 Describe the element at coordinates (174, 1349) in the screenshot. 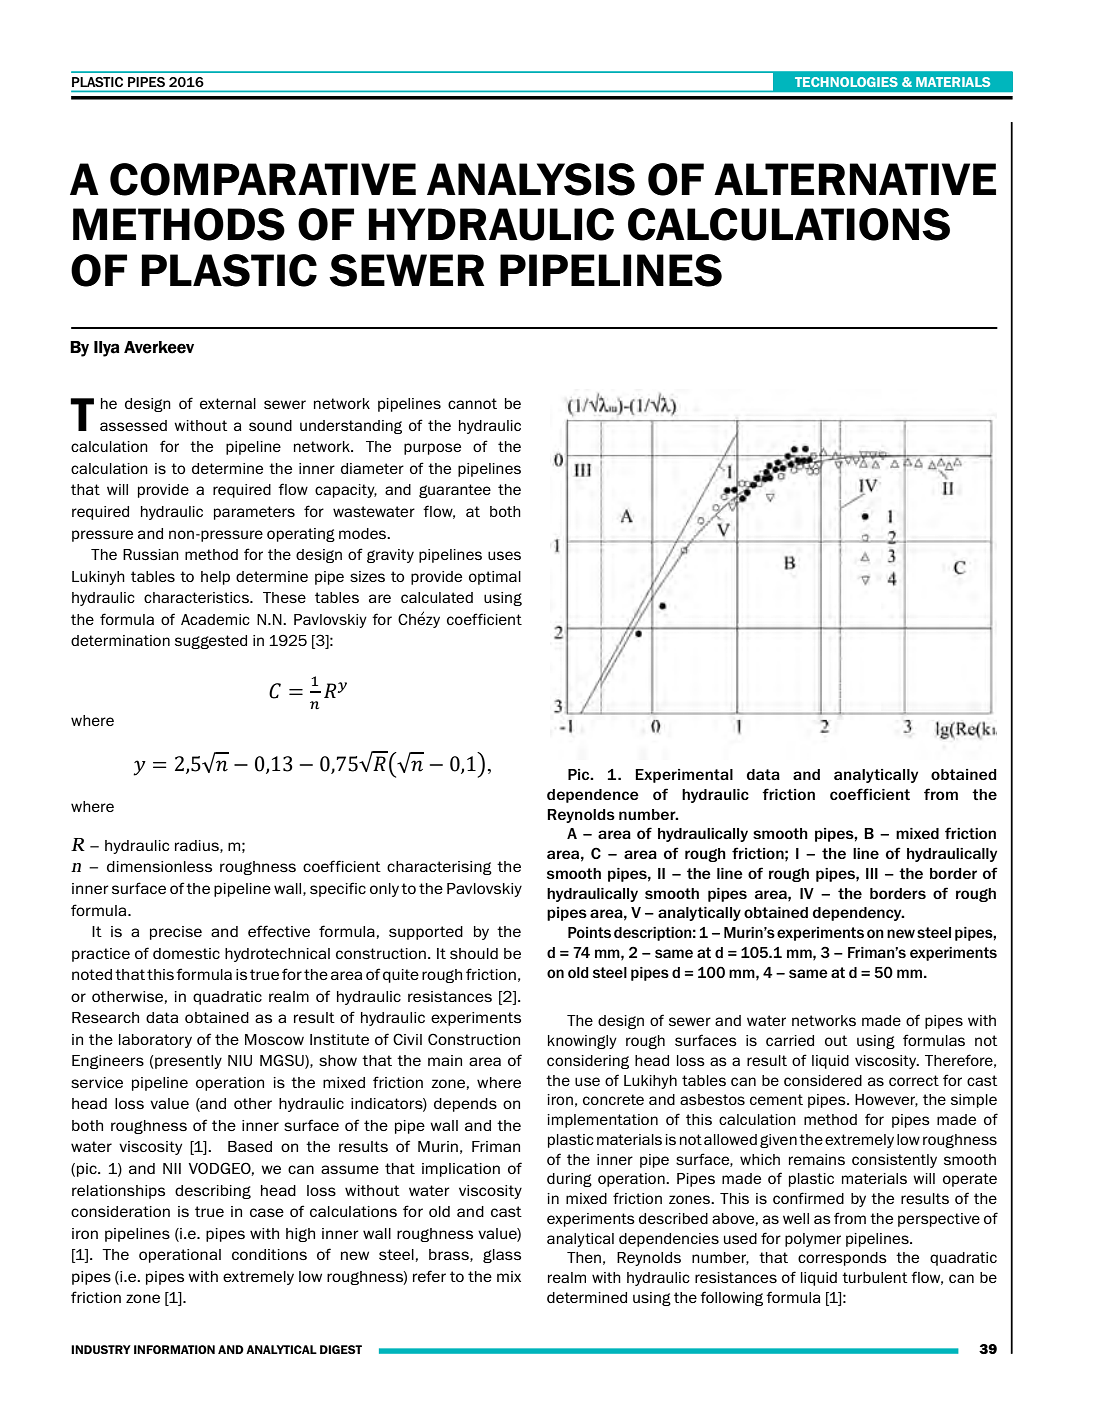

I see `INFORMATION` at that location.
